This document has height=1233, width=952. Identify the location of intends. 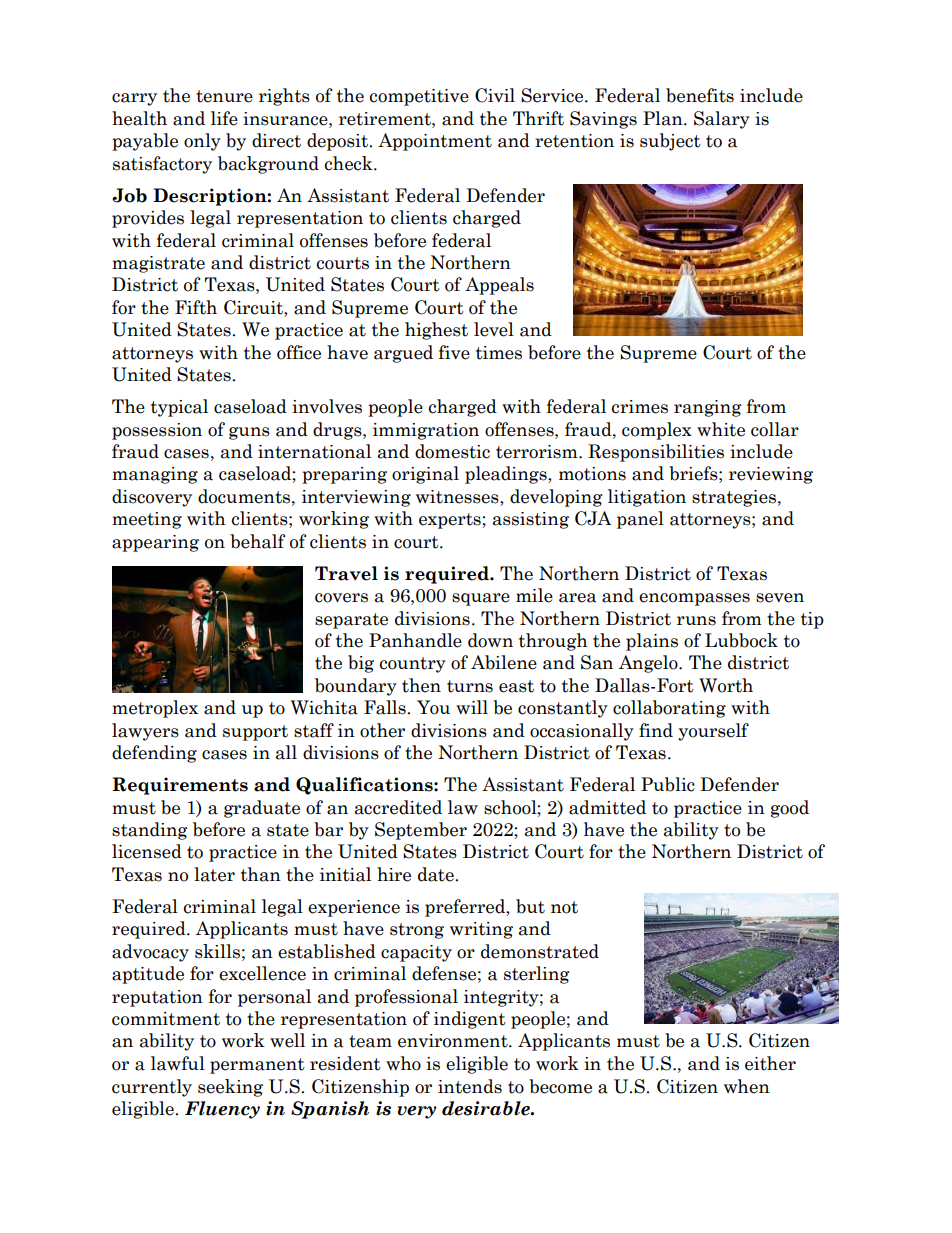
(470, 1086).
